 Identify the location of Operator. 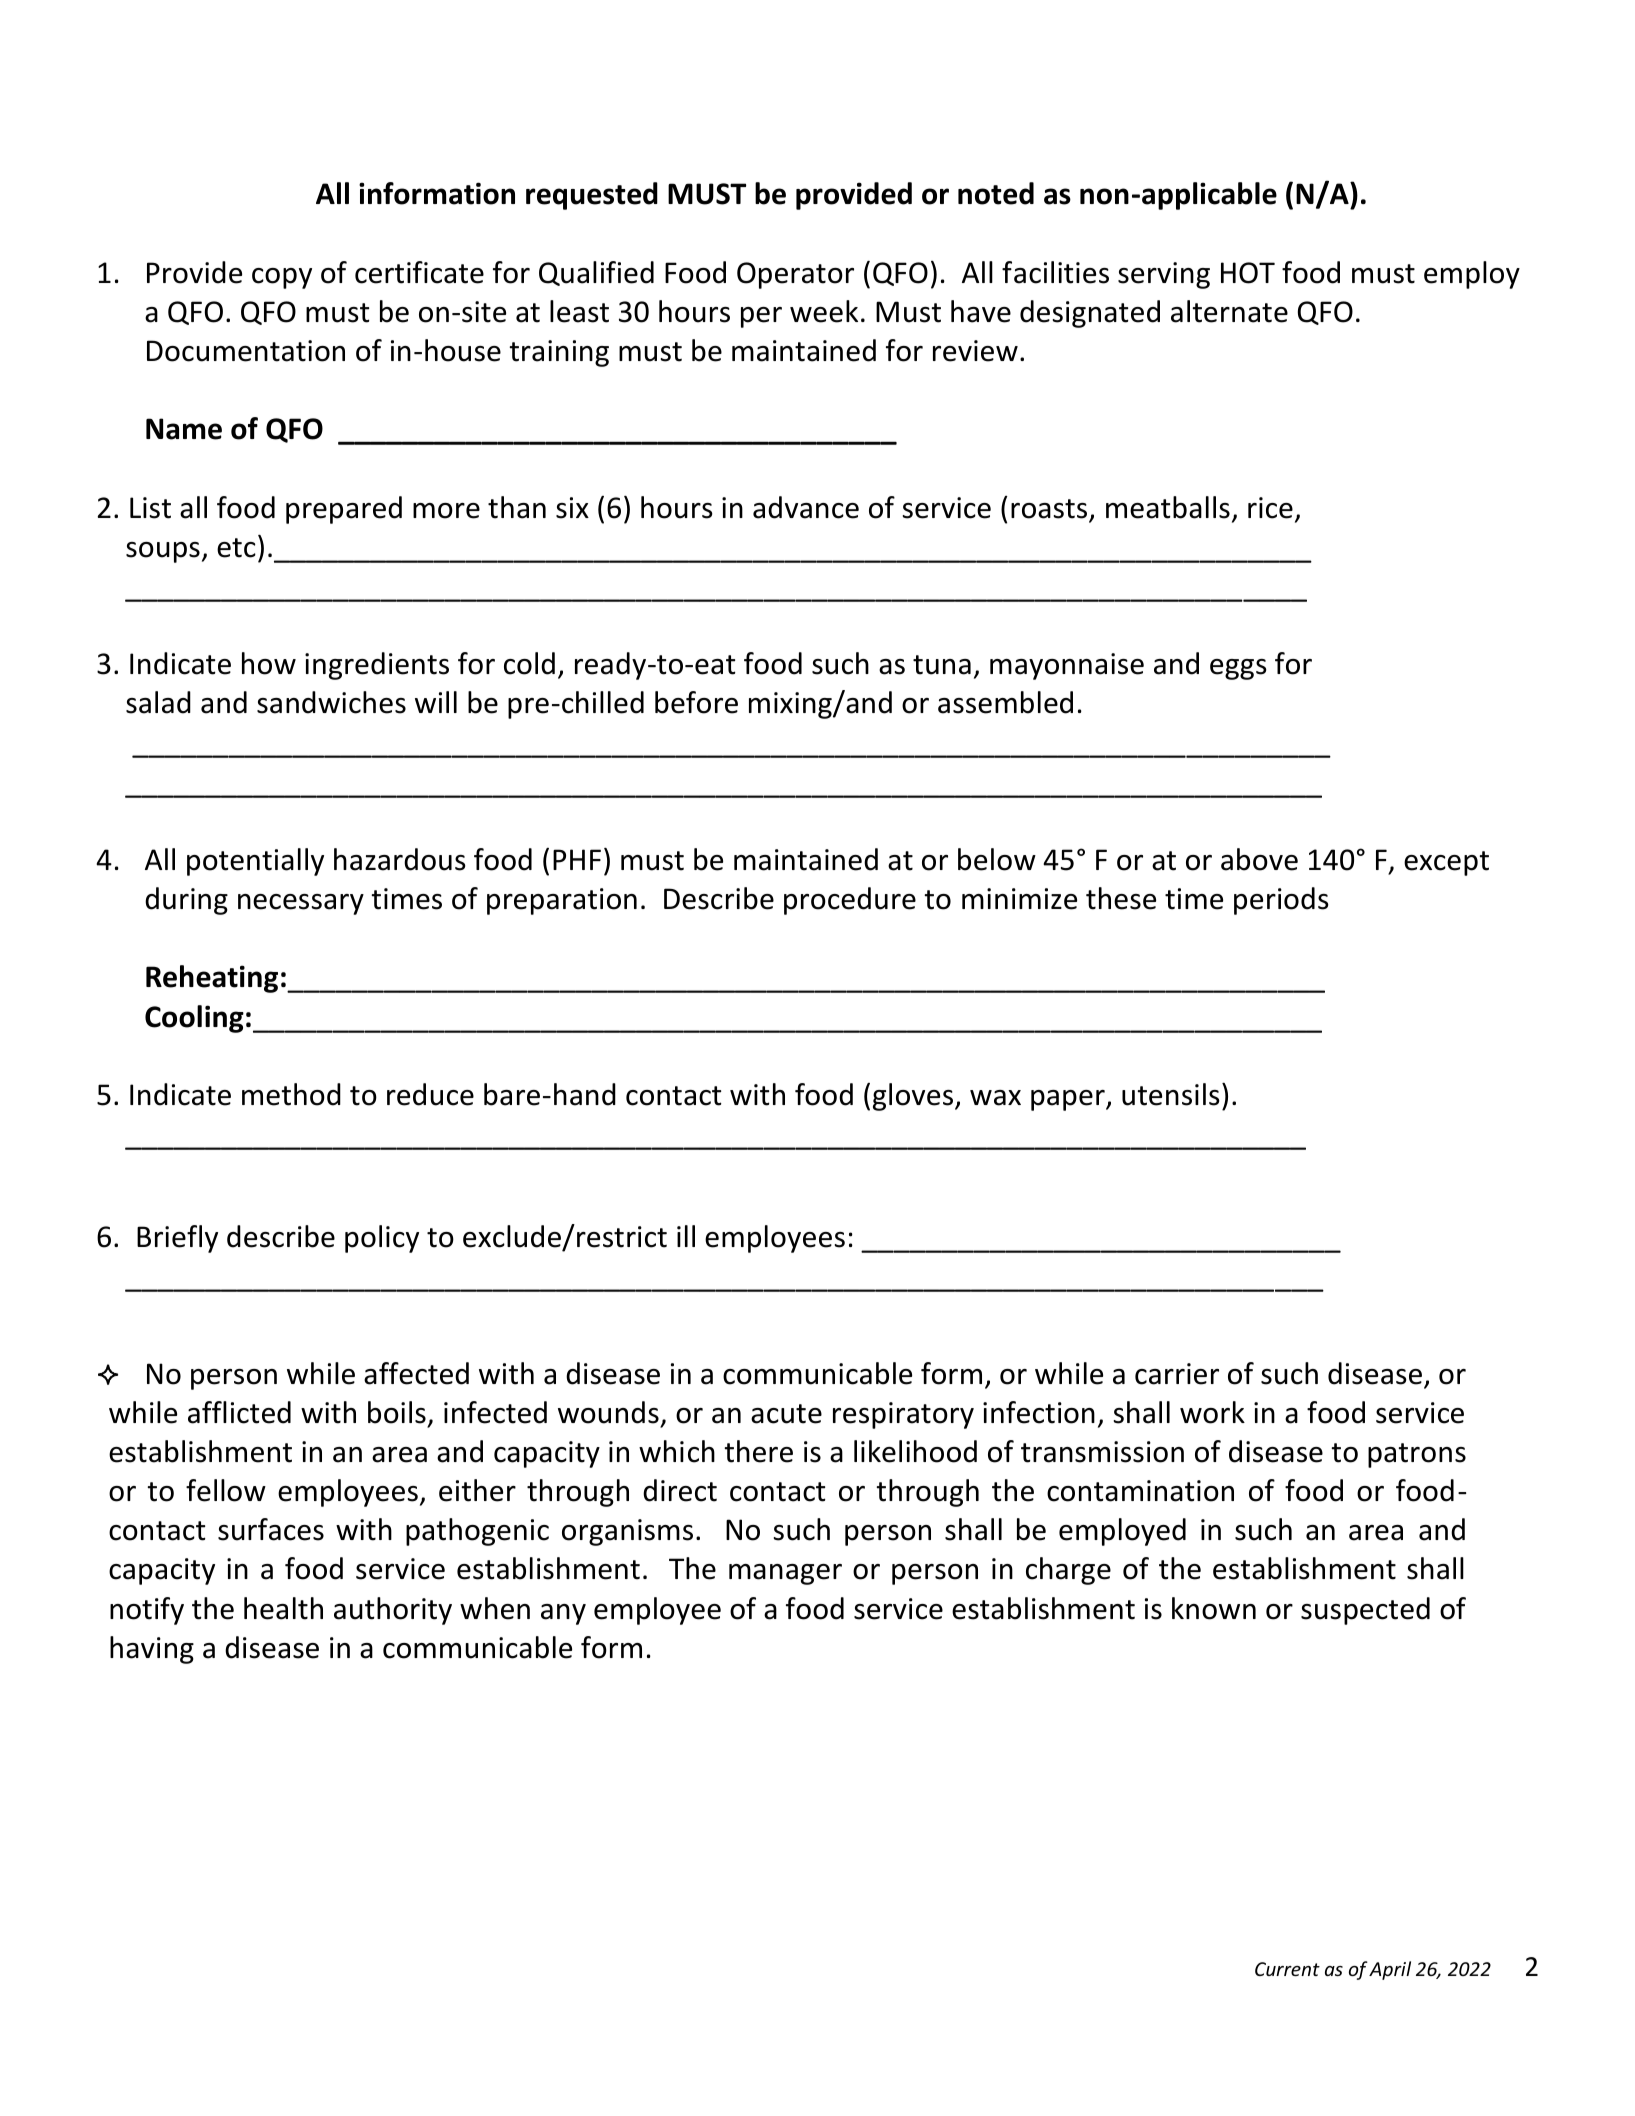
(795, 275).
